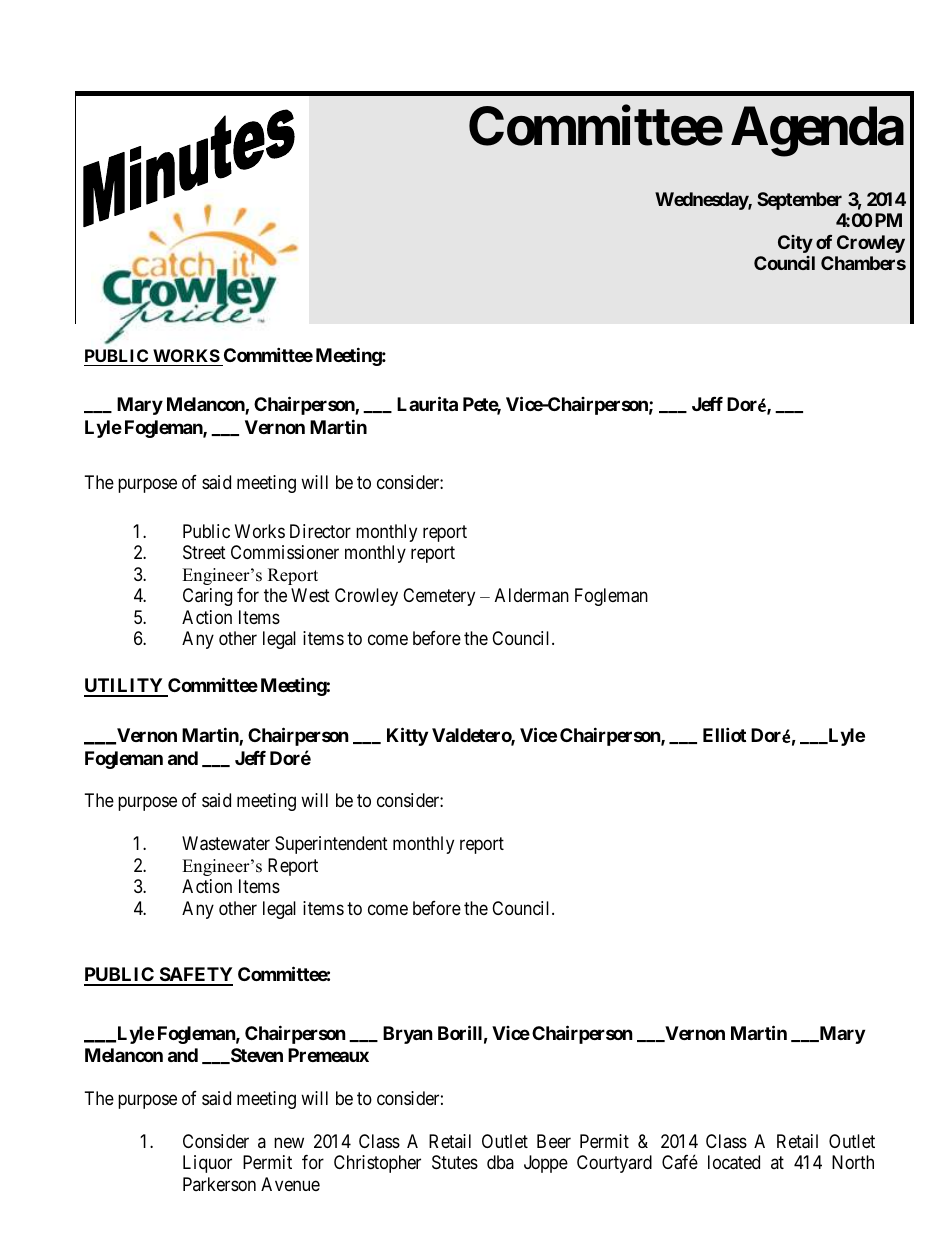 This document has width=952, height=1233. What do you see at coordinates (289, 1142) in the document?
I see `new` at bounding box center [289, 1142].
